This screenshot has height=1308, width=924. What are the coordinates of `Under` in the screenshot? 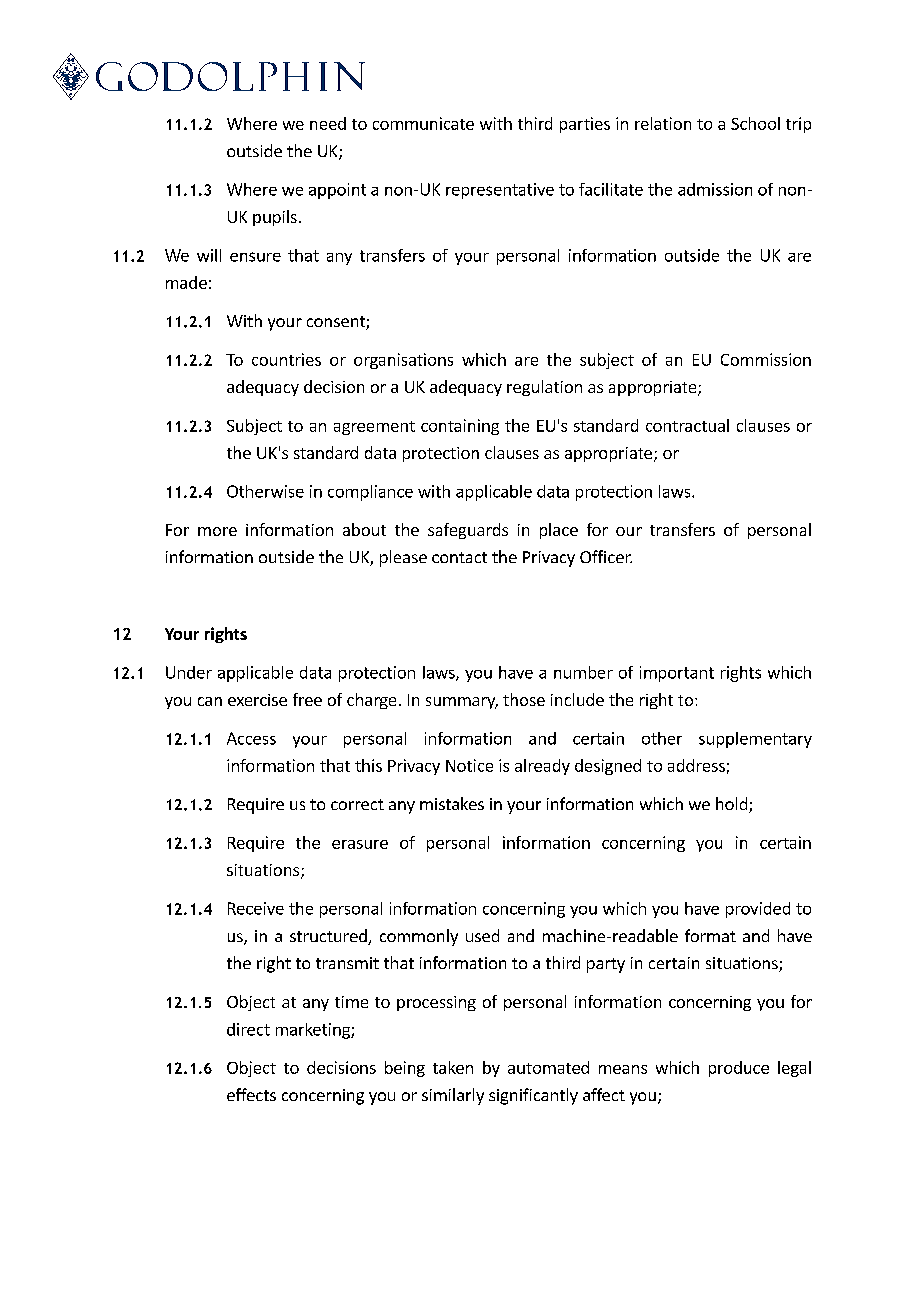 It's located at (189, 672).
